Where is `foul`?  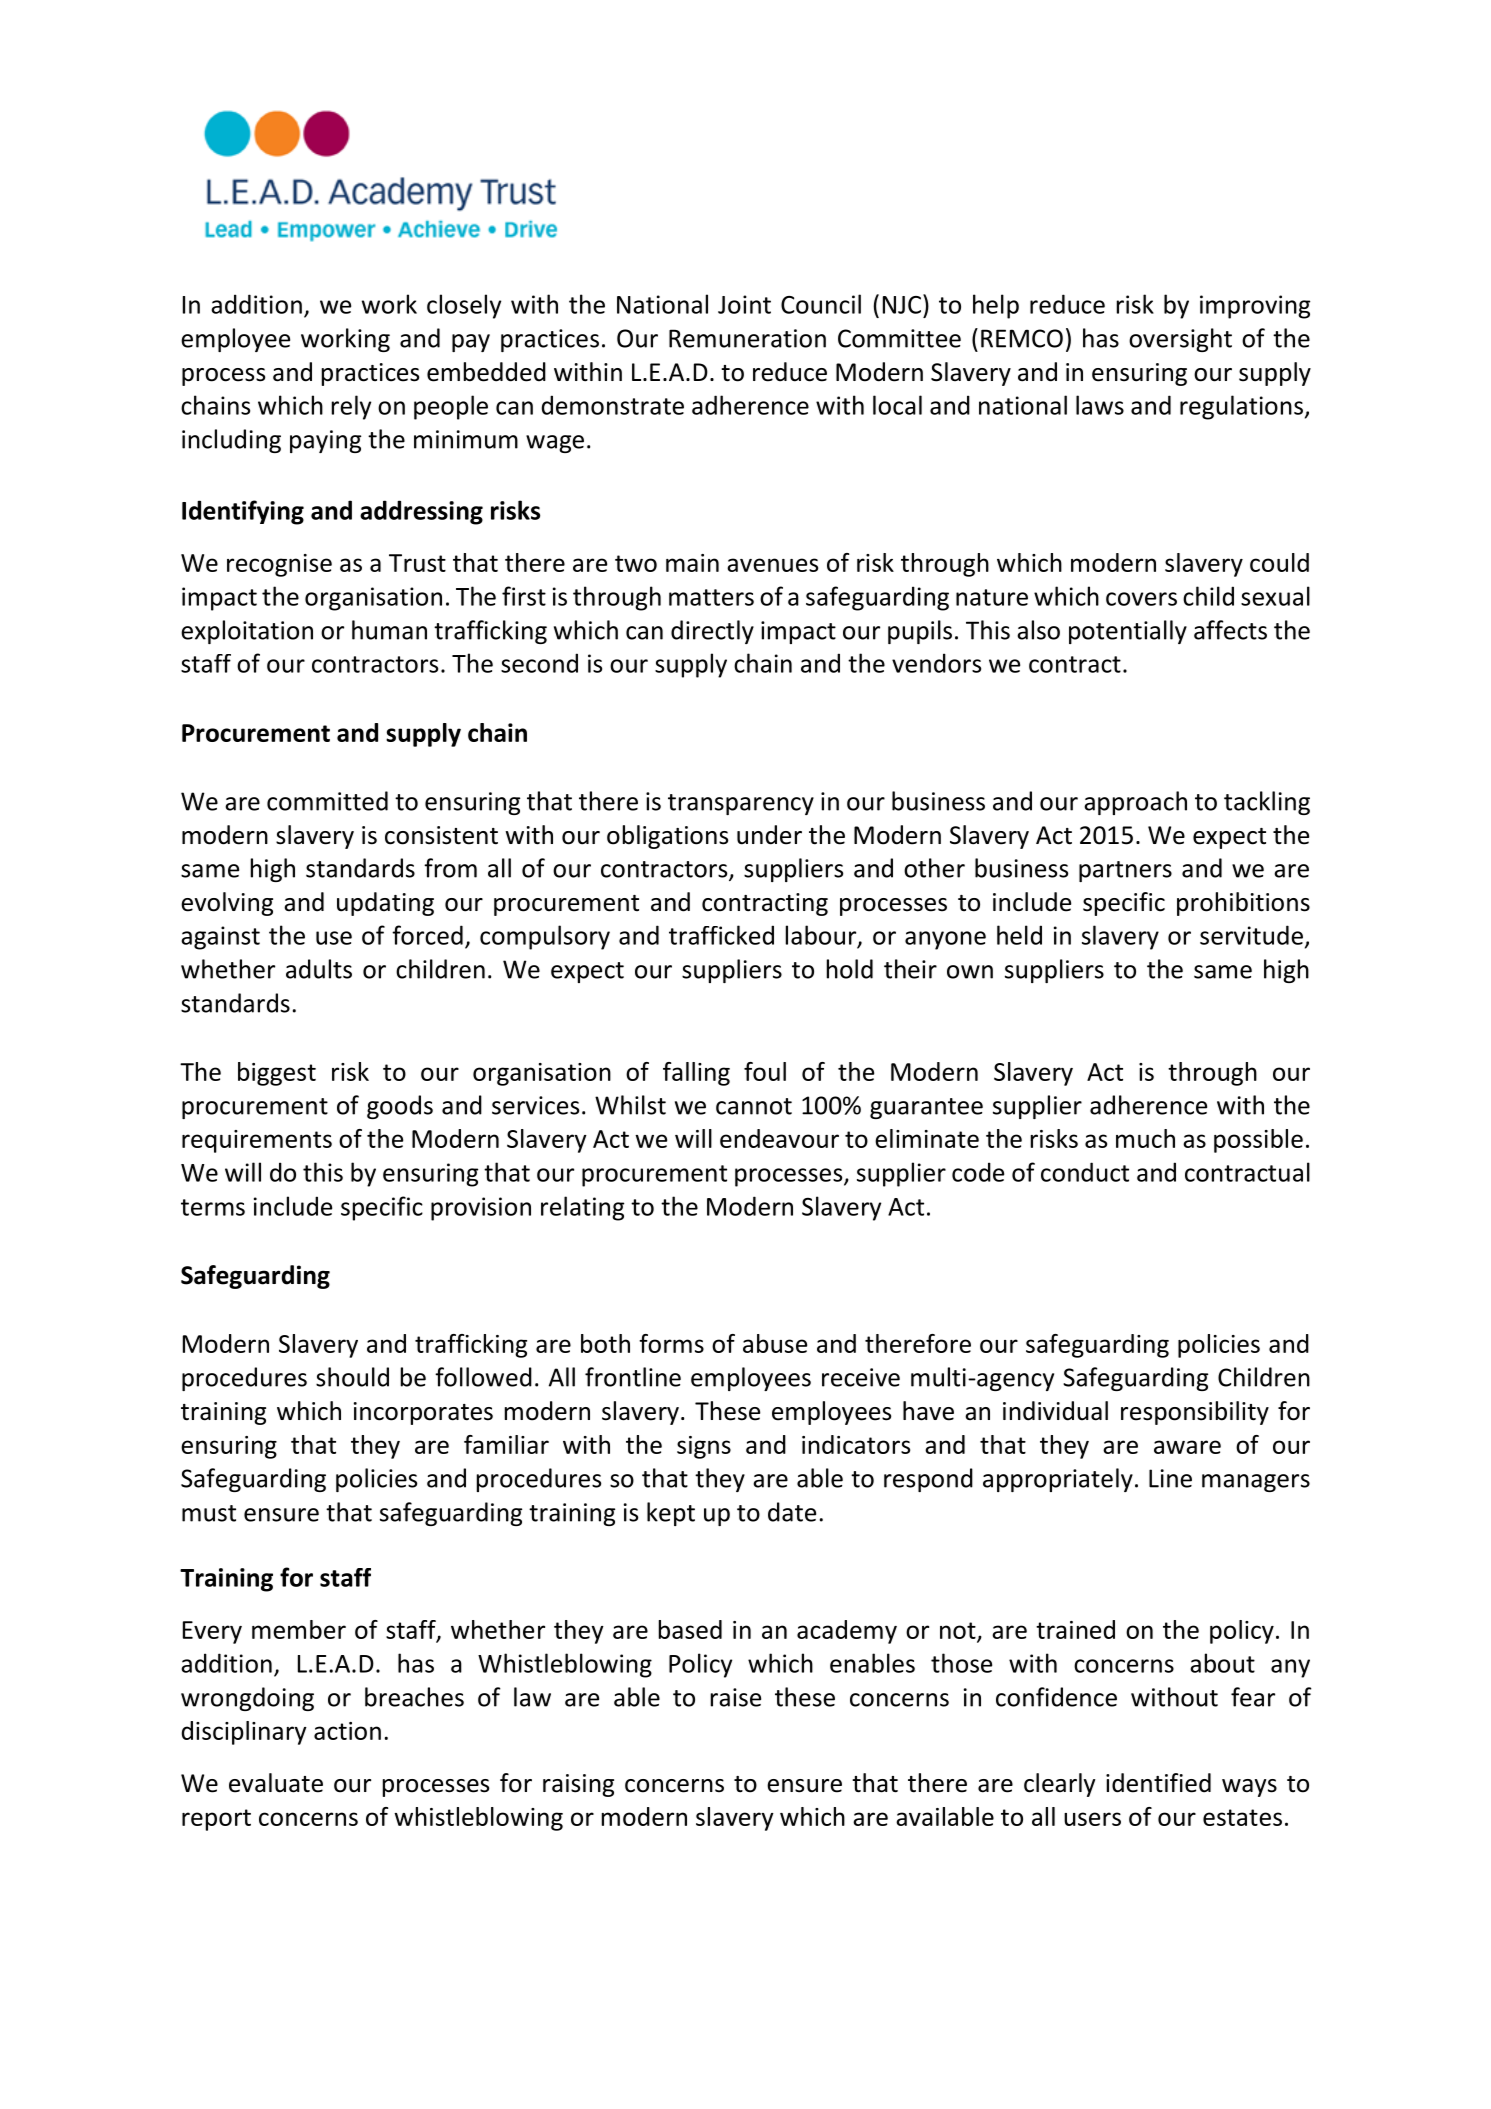 foul is located at coordinates (765, 1071).
